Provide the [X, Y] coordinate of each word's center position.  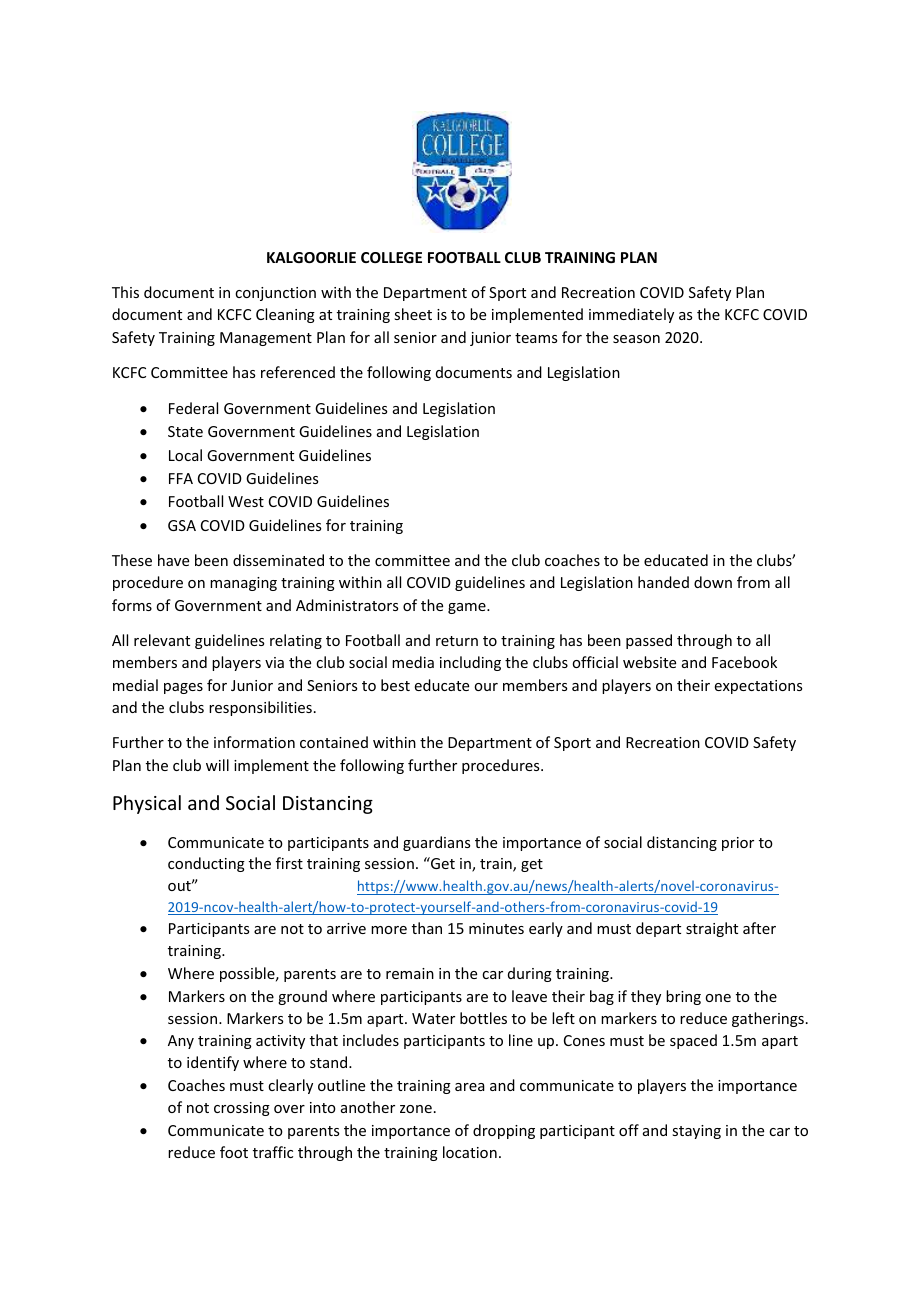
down [713, 582]
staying [696, 1132]
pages [183, 688]
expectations [758, 687]
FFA [181, 478]
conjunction [275, 294]
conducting [206, 864]
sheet [413, 314]
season [636, 339]
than [427, 928]
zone [416, 1109]
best [395, 685]
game [468, 608]
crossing [242, 1109]
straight [712, 929]
